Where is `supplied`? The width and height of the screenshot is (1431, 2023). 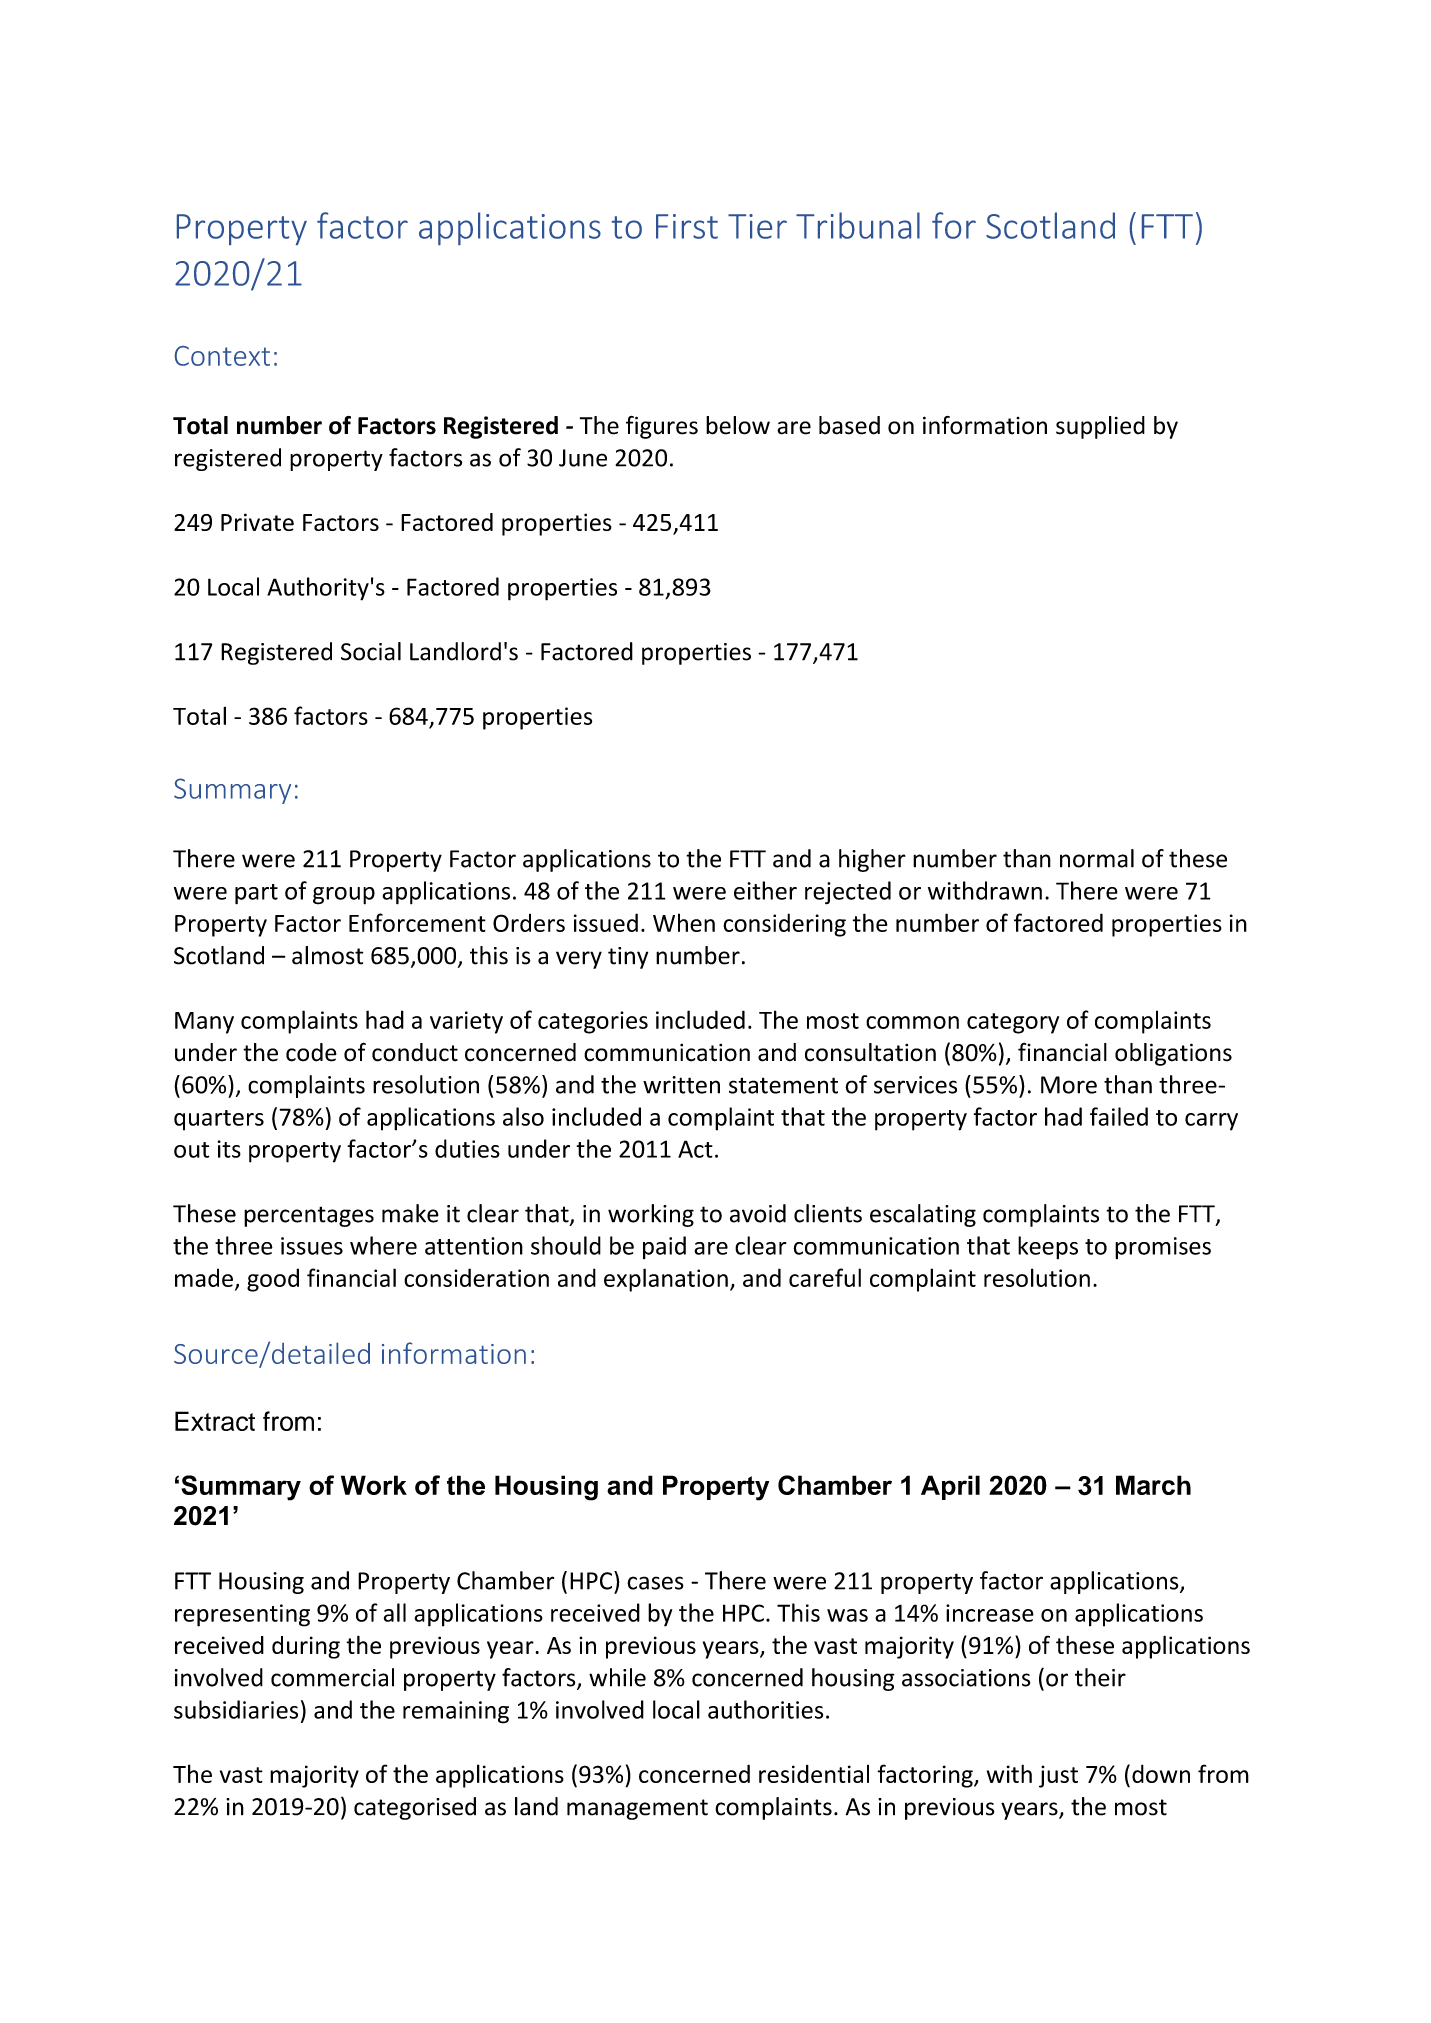 supplied is located at coordinates (1100, 427).
